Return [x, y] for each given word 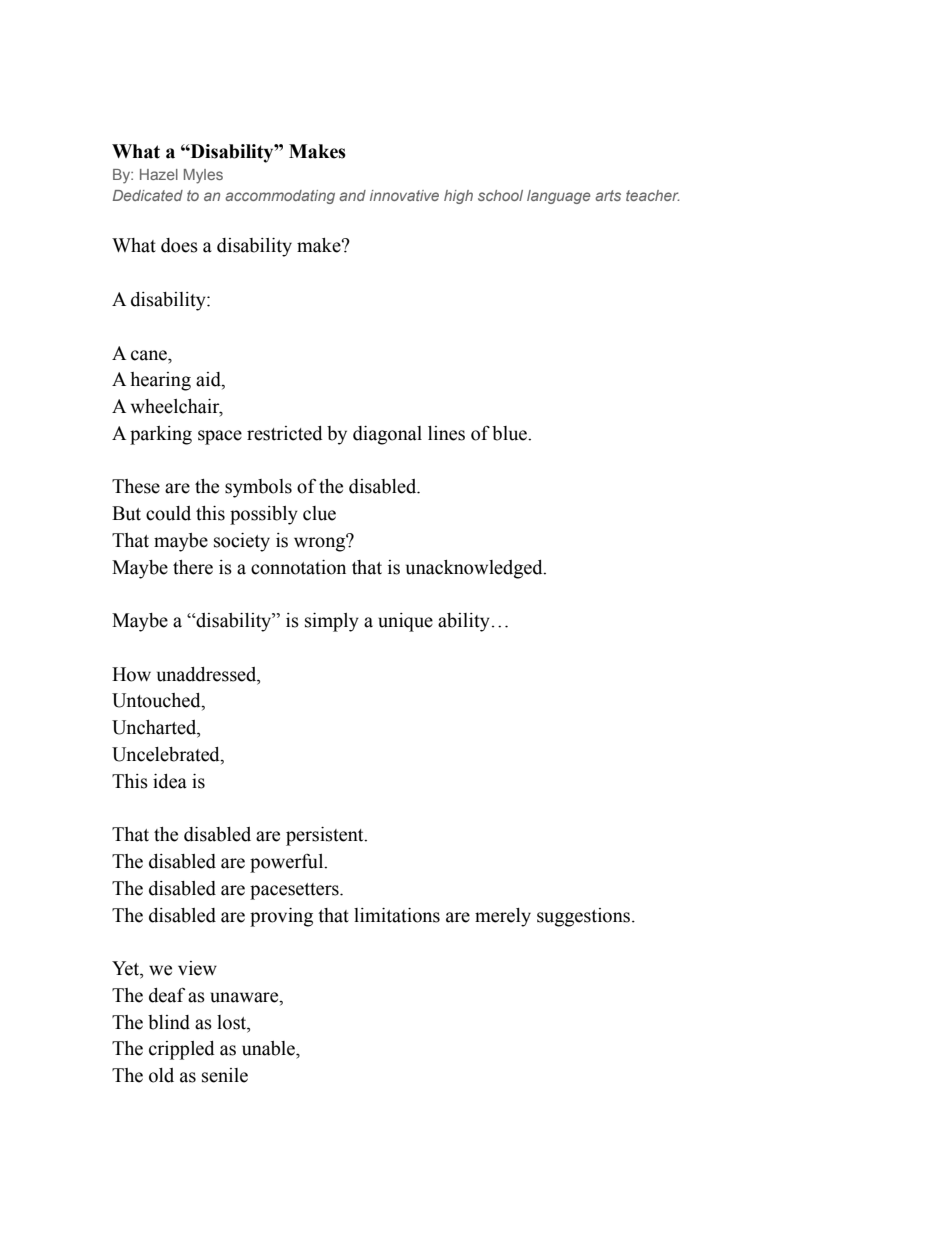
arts [608, 195]
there [193, 567]
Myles [203, 176]
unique [405, 622]
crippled [182, 1050]
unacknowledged [475, 569]
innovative [404, 195]
